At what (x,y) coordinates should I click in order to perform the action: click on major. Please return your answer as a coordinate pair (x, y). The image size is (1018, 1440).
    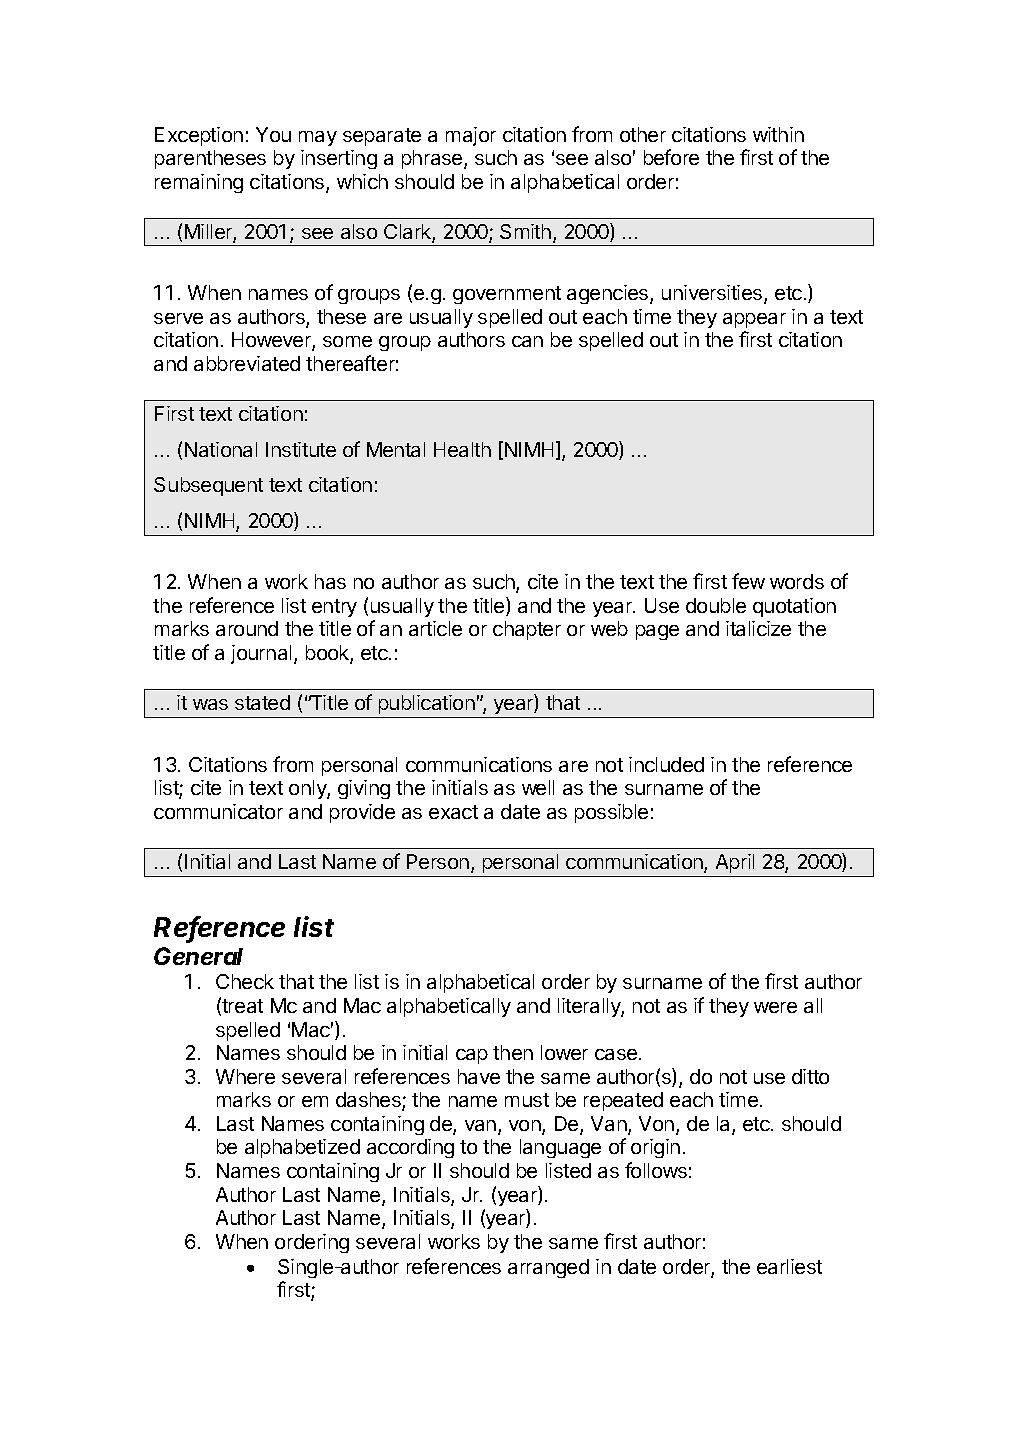
    Looking at the image, I should click on (471, 136).
